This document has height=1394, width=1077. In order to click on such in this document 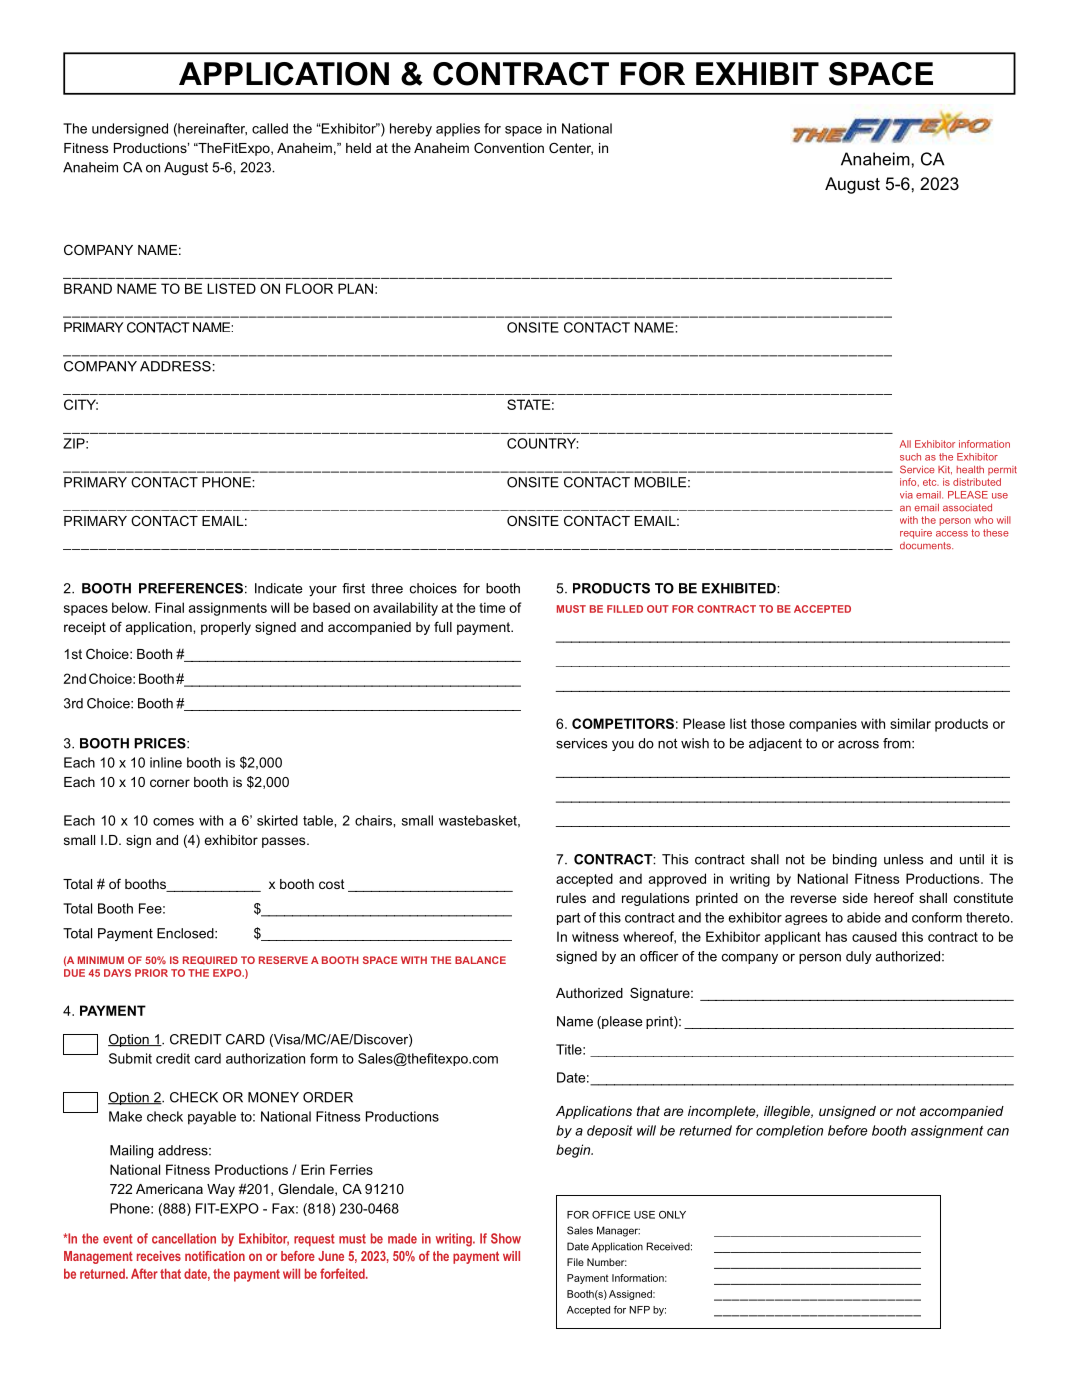, I will do `click(910, 457)`.
